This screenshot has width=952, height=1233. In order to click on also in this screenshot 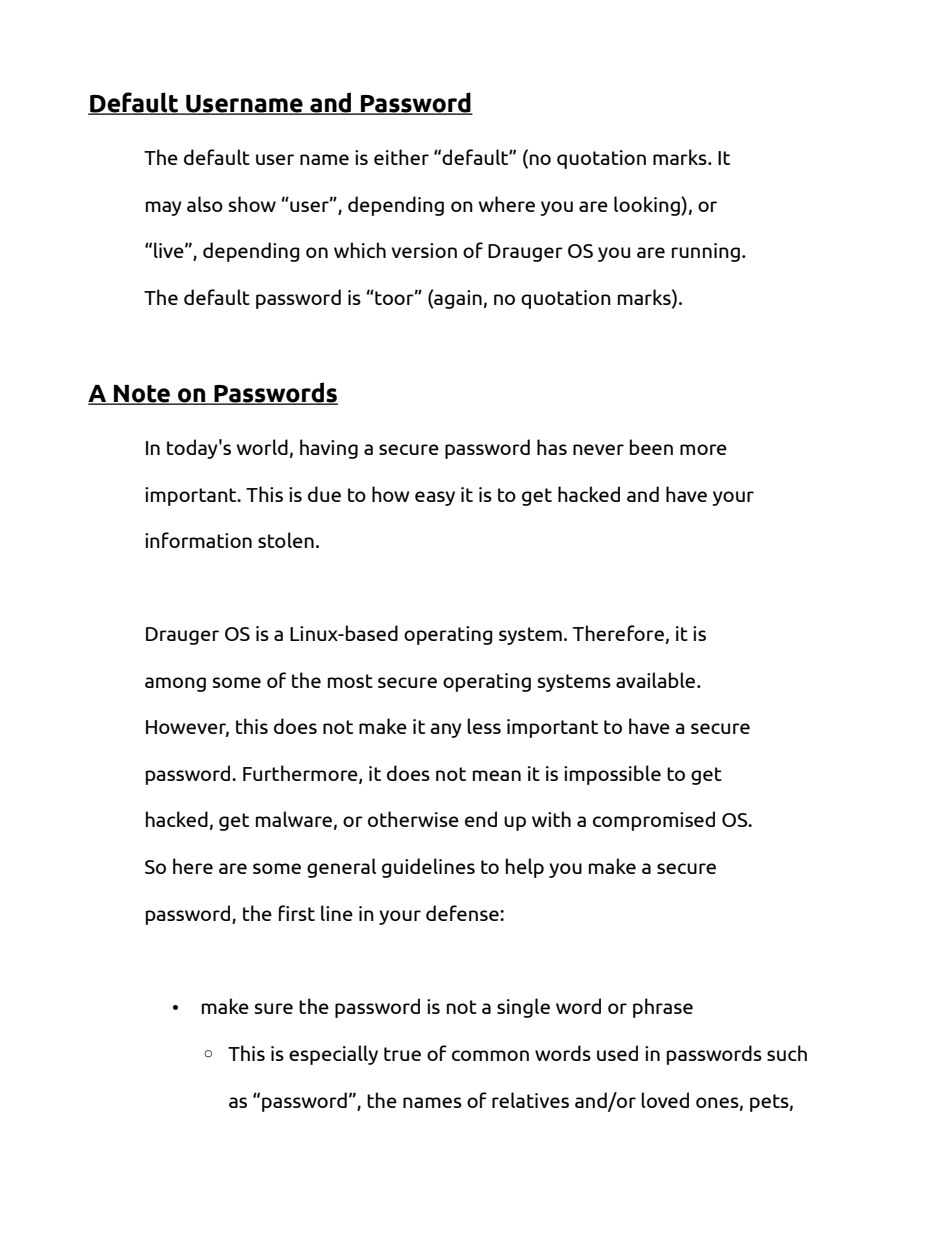, I will do `click(205, 204)`.
